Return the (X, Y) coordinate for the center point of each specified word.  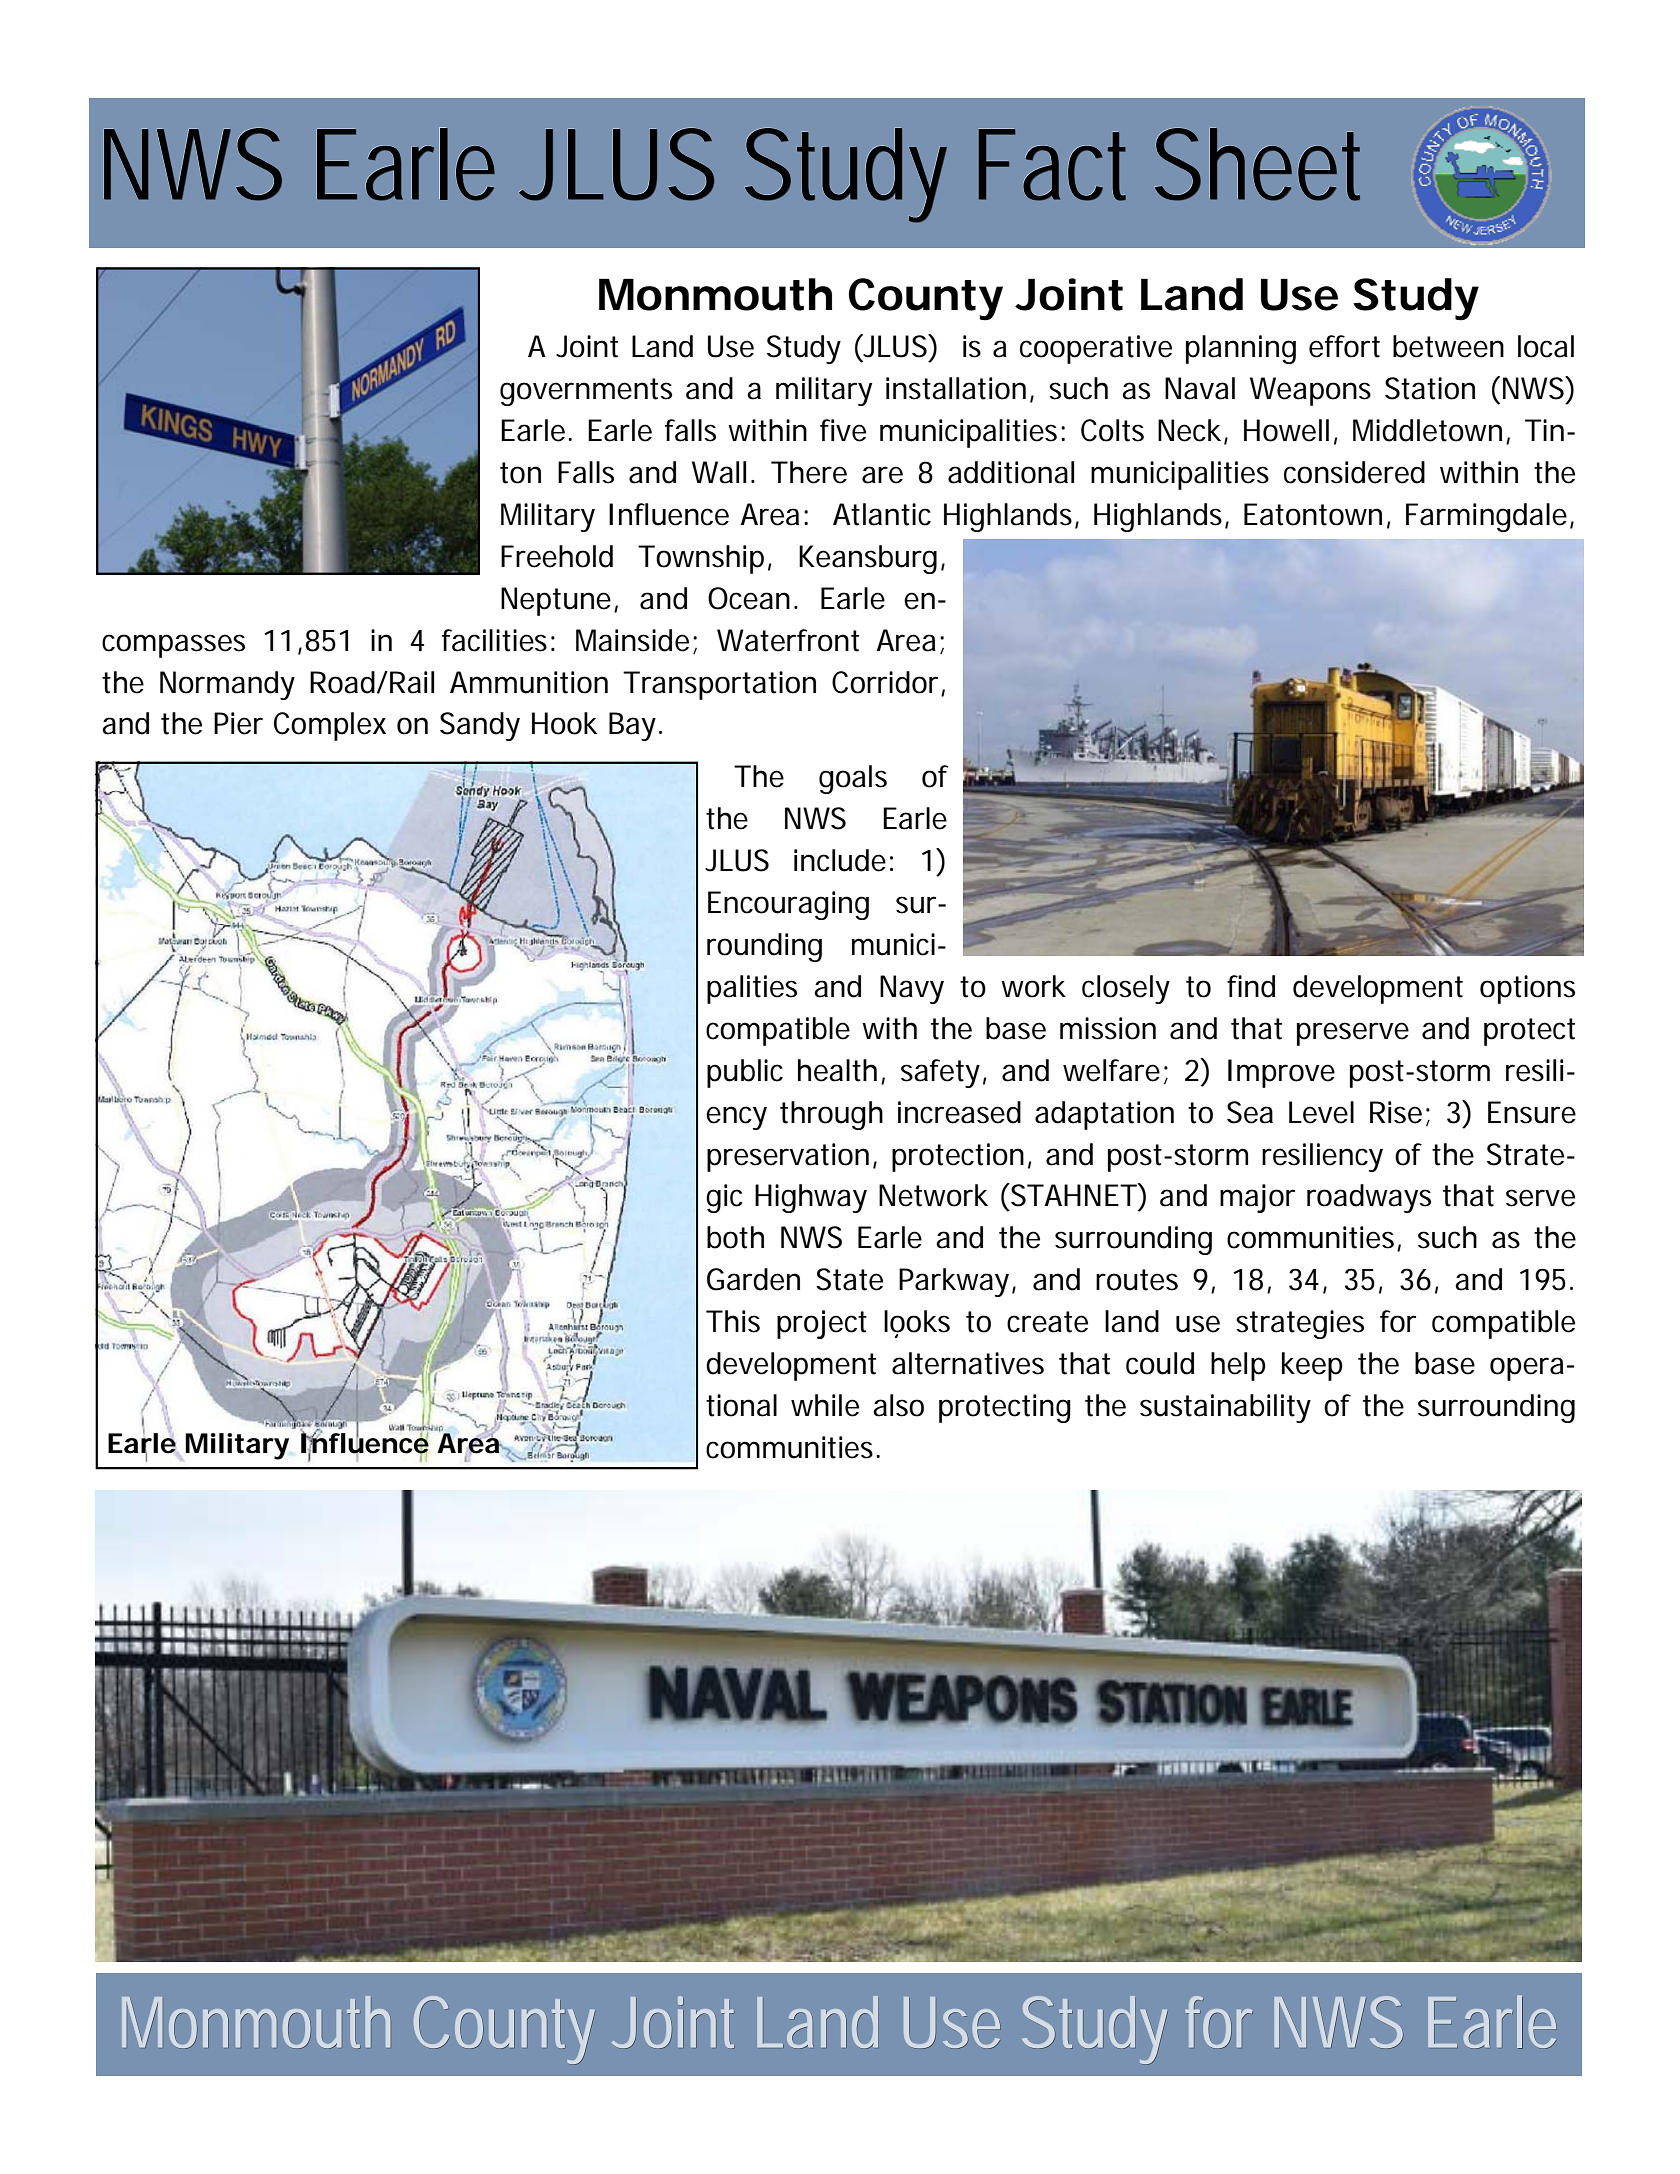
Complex (330, 726)
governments (586, 392)
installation (956, 388)
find (1251, 986)
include (840, 860)
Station (1430, 388)
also (898, 1405)
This (733, 1321)
